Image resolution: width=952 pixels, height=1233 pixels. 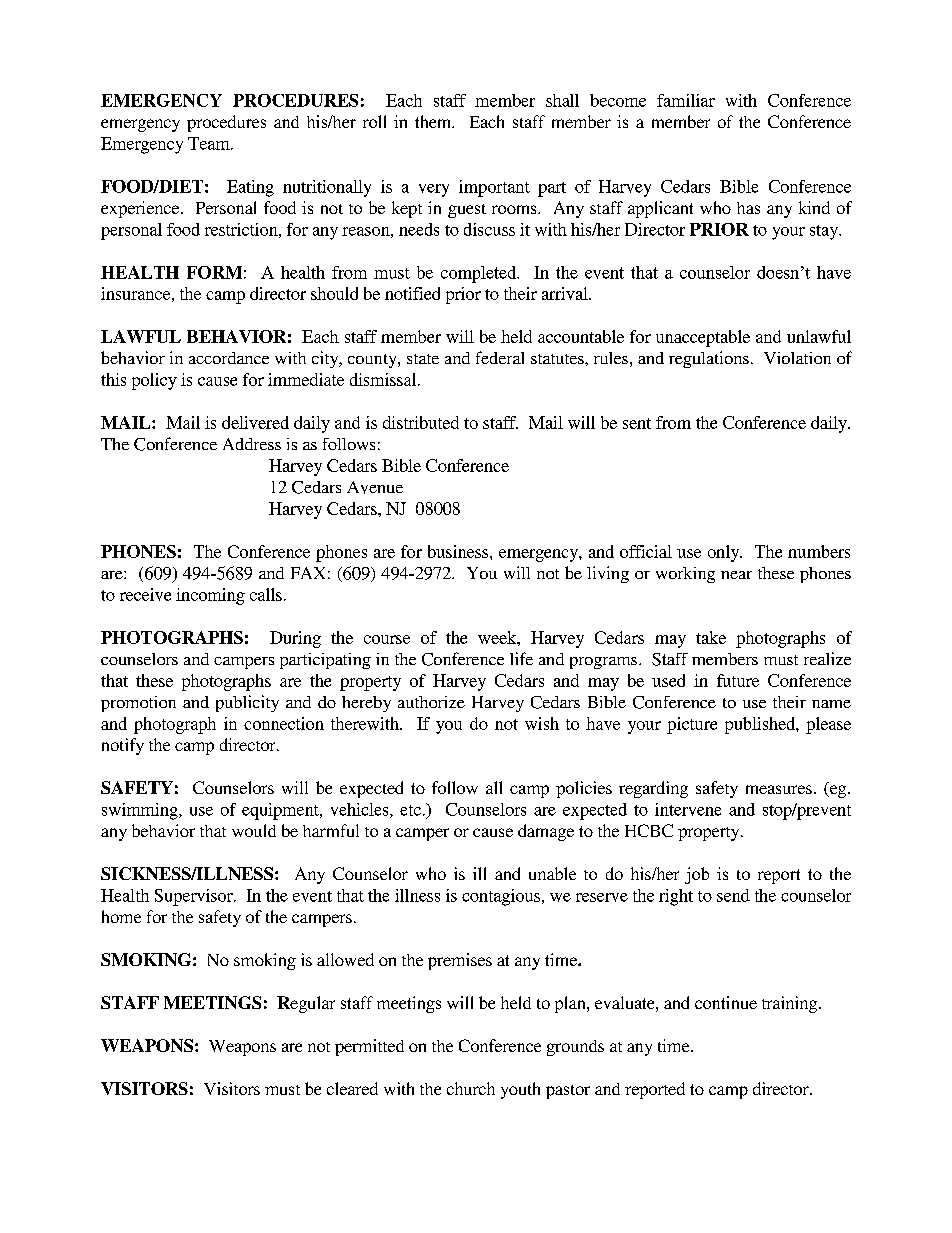 What do you see at coordinates (686, 100) in the page?
I see `familiar` at bounding box center [686, 100].
